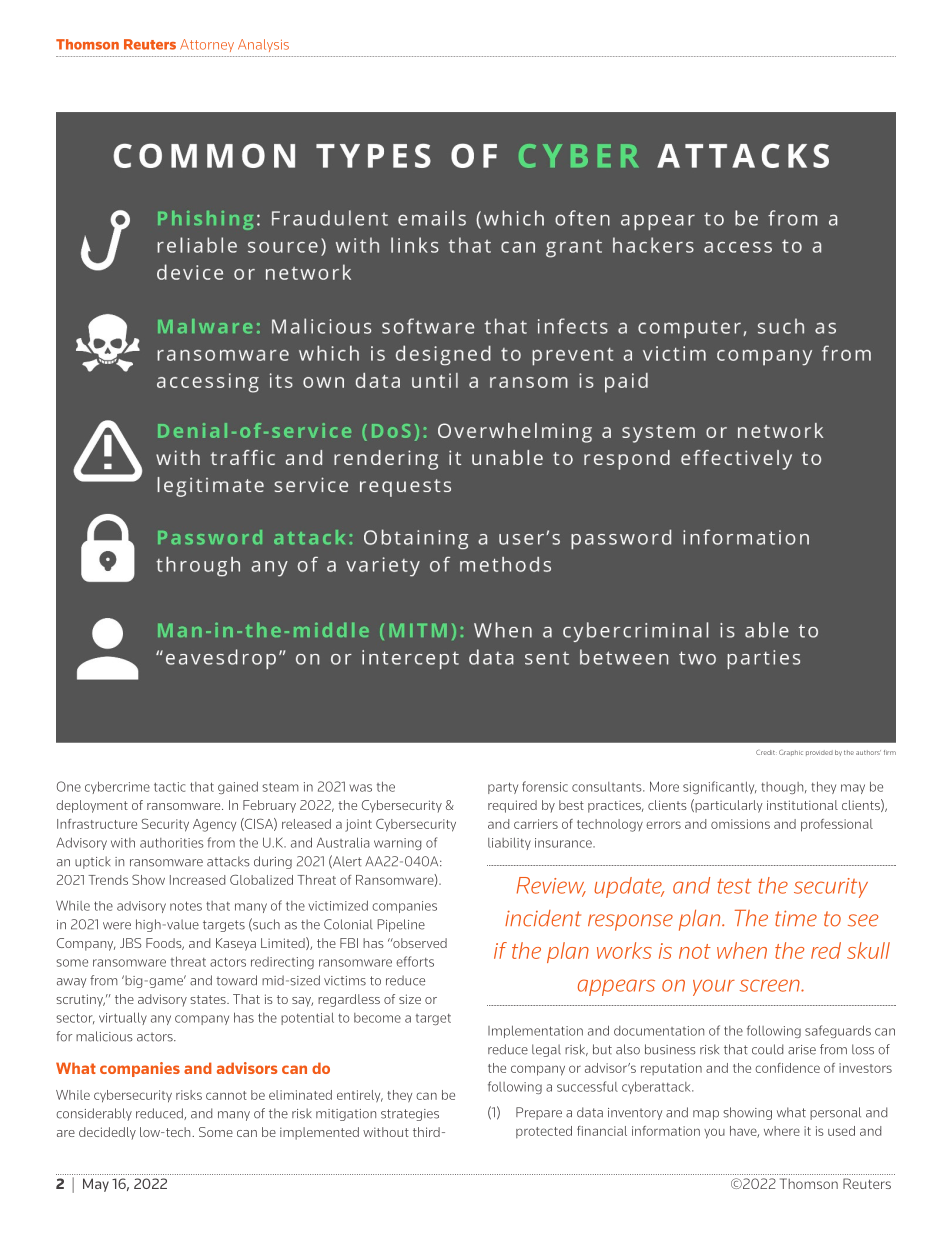 Image resolution: width=952 pixels, height=1233 pixels. I want to click on Attorney, so click(207, 45).
